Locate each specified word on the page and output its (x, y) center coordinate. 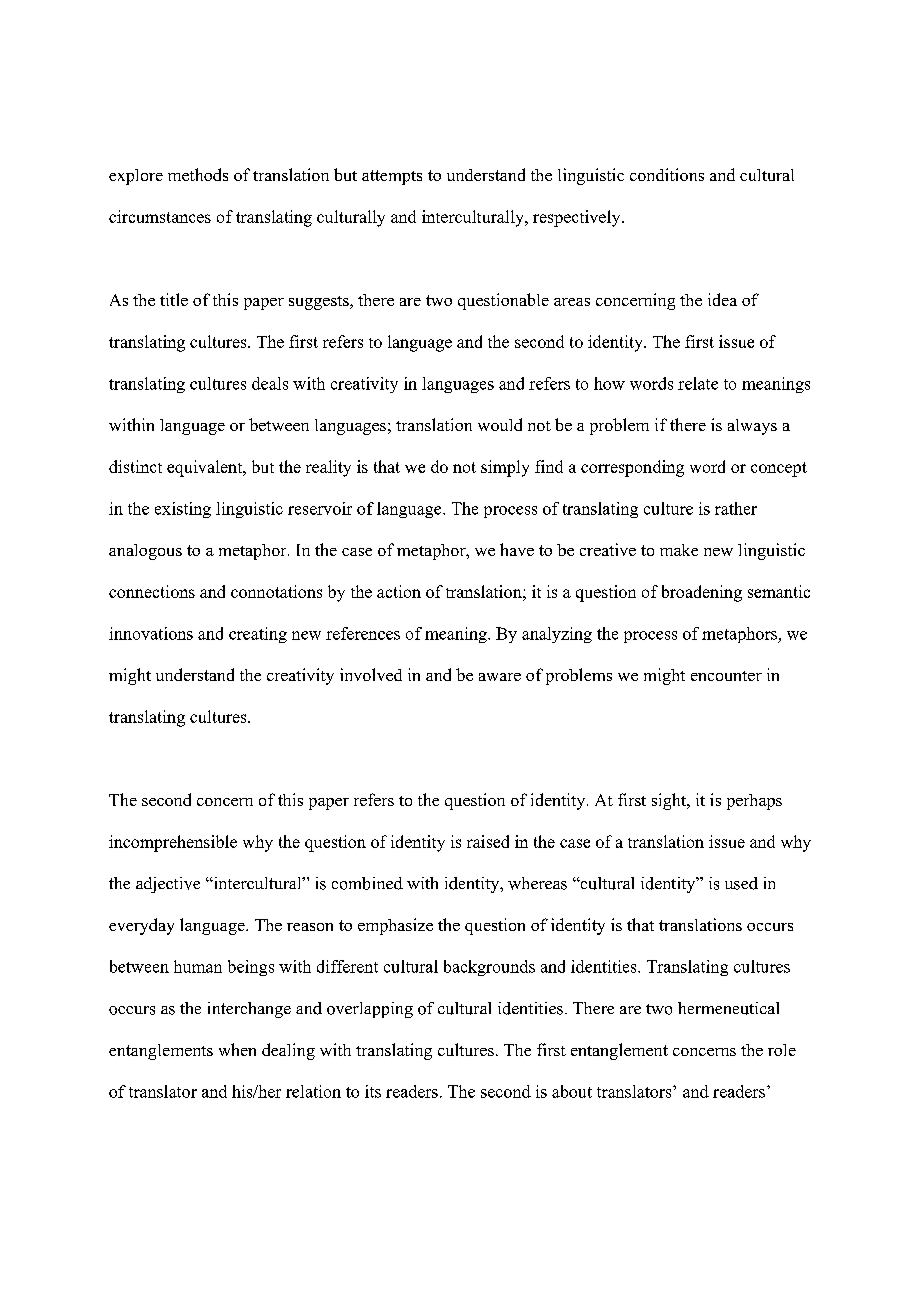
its (373, 1091)
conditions (667, 174)
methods (198, 174)
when (237, 1049)
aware (500, 677)
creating (258, 635)
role (782, 1050)
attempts (392, 177)
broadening (702, 593)
